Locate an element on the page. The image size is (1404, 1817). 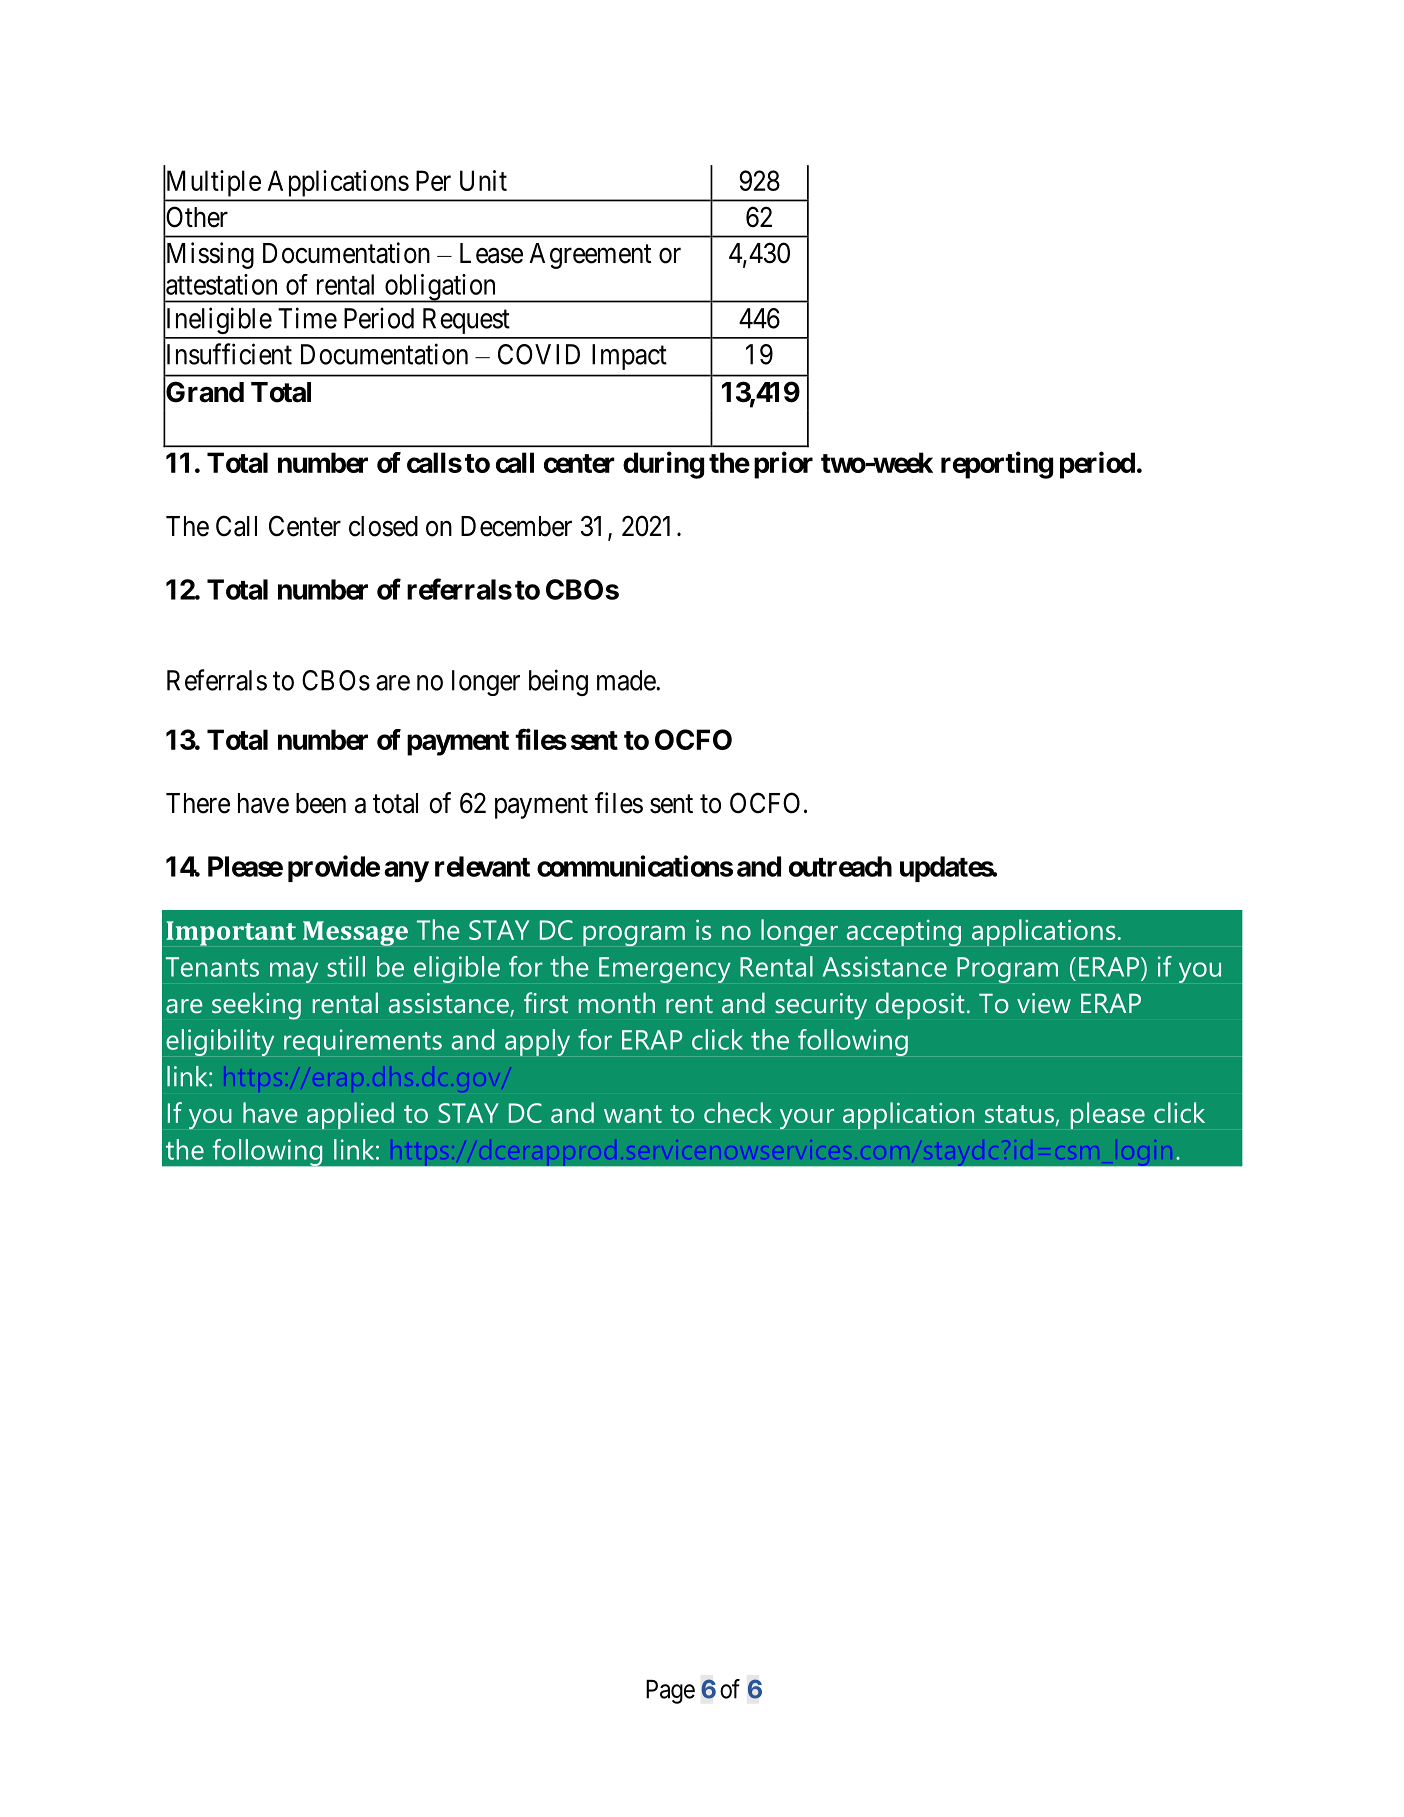
accepting is located at coordinates (904, 933).
